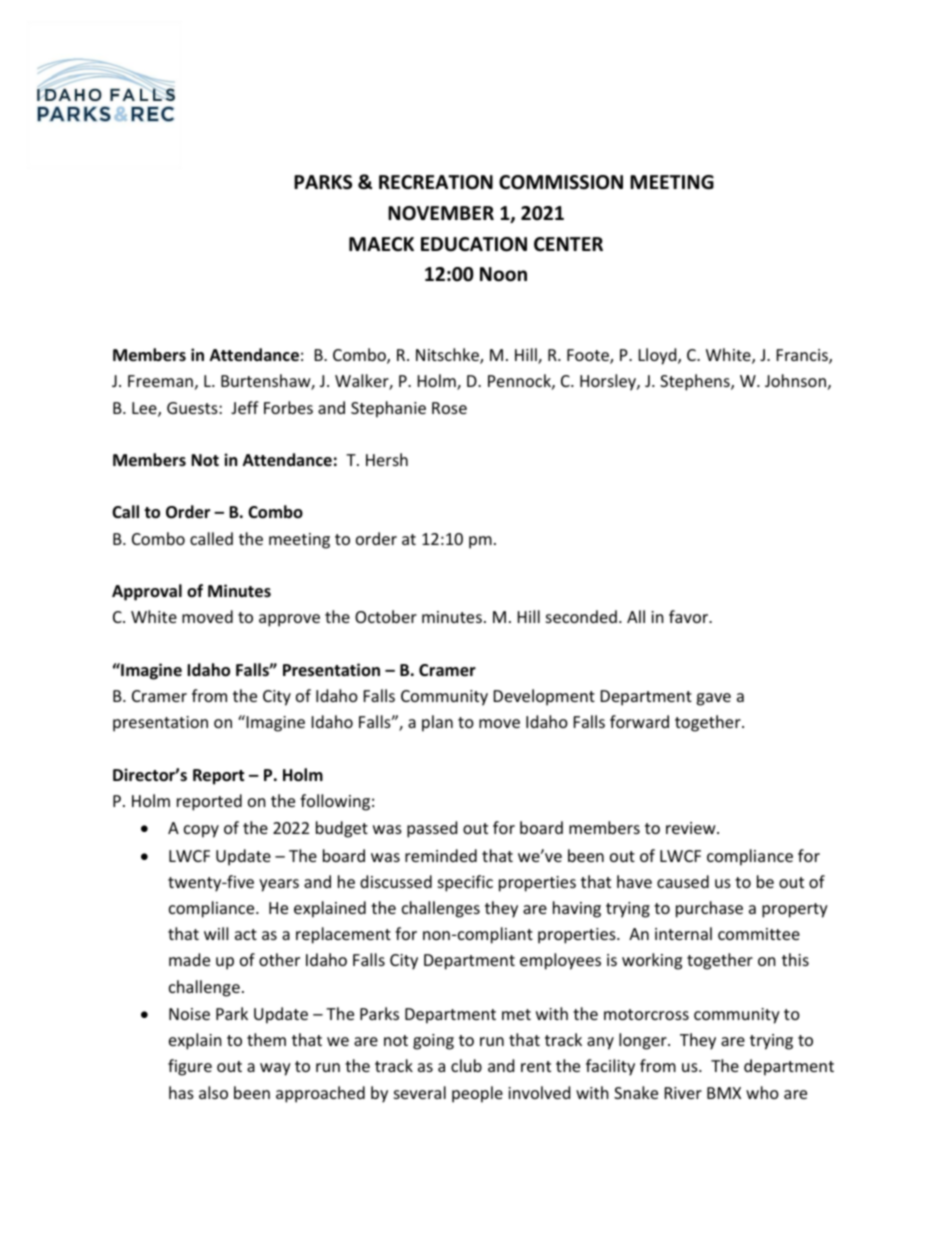  I want to click on club, so click(466, 1065).
